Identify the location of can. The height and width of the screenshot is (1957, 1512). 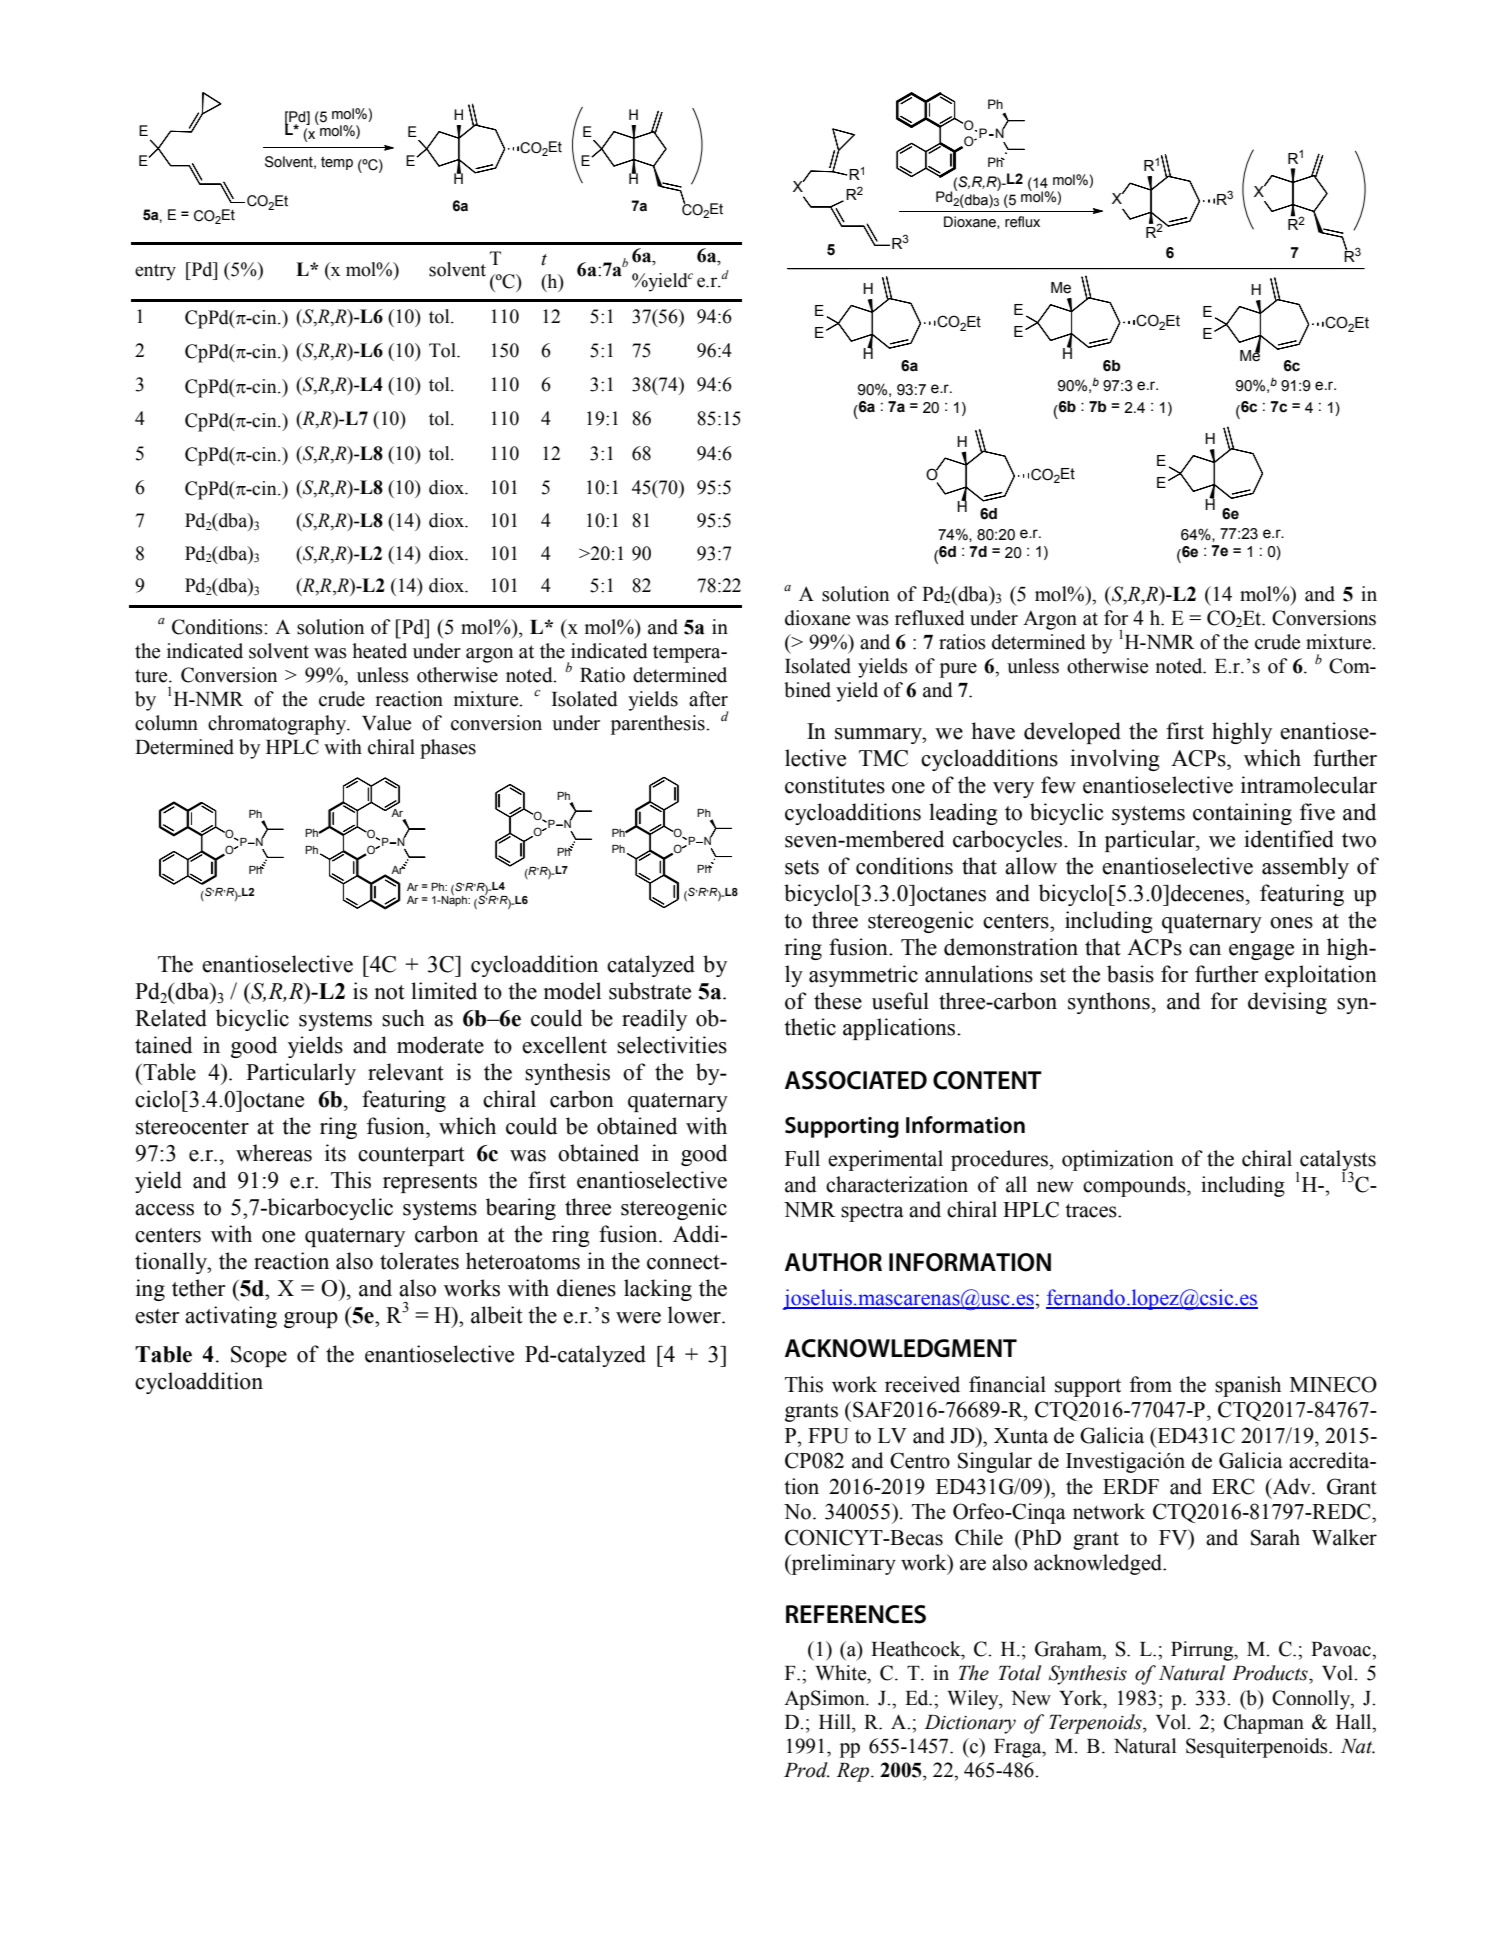
(1205, 950).
